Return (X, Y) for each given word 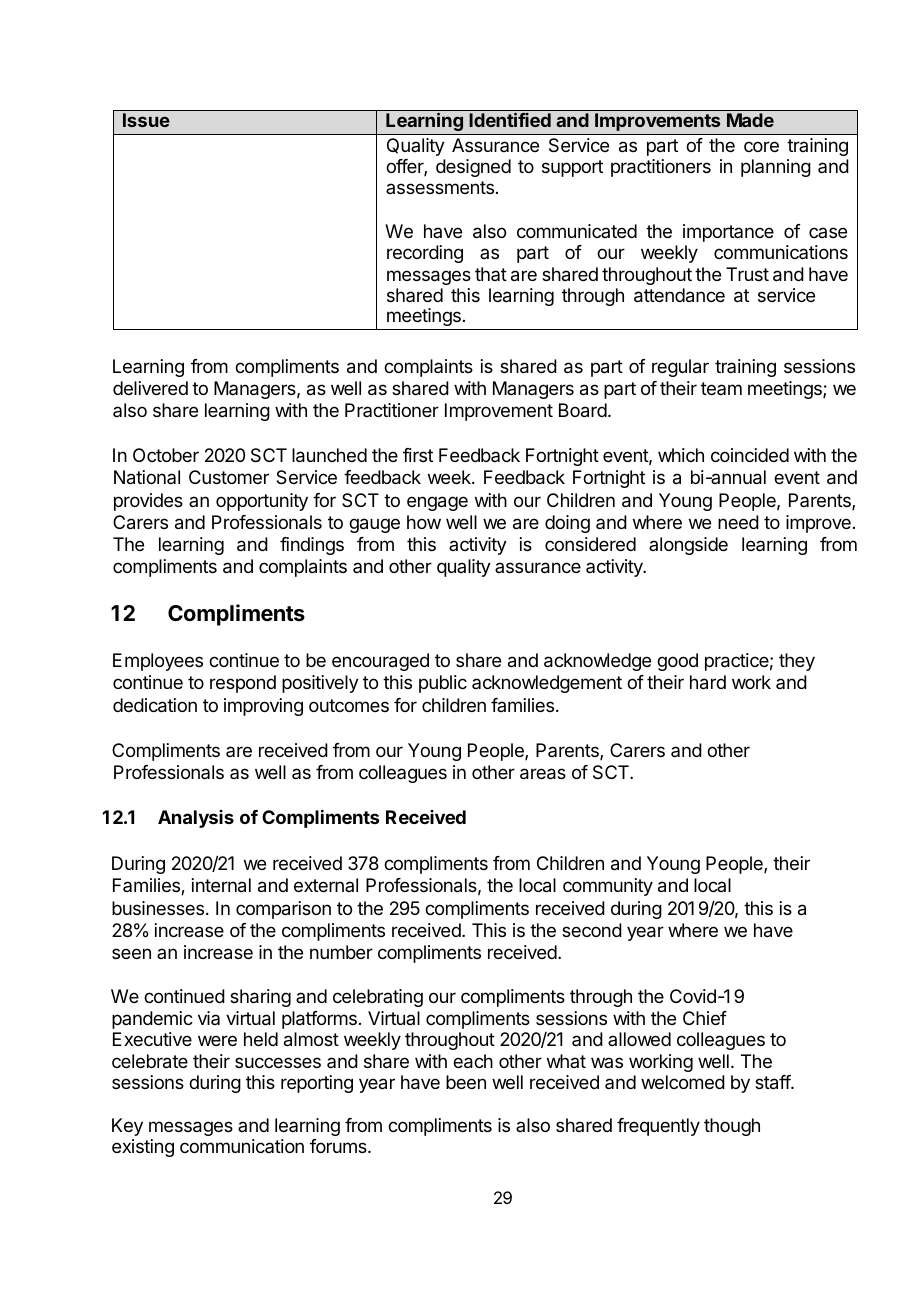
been (466, 1082)
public (443, 684)
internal (221, 885)
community (608, 887)
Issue (146, 120)
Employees (158, 662)
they (797, 662)
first (418, 455)
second (592, 930)
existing (143, 1148)
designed (473, 168)
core (761, 146)
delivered (150, 388)
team (721, 388)
